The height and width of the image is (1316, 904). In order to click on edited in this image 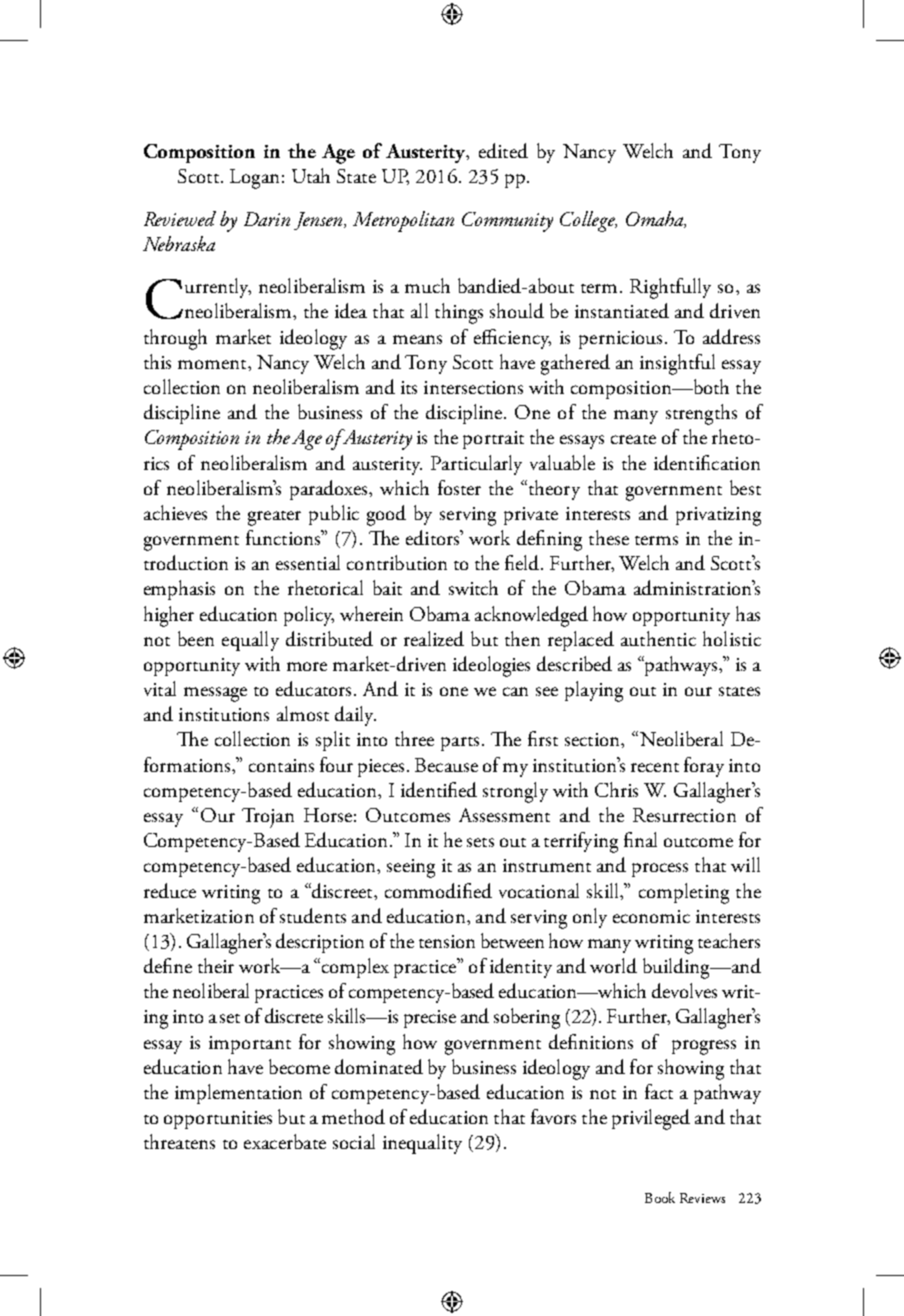, I will do `click(503, 150)`.
